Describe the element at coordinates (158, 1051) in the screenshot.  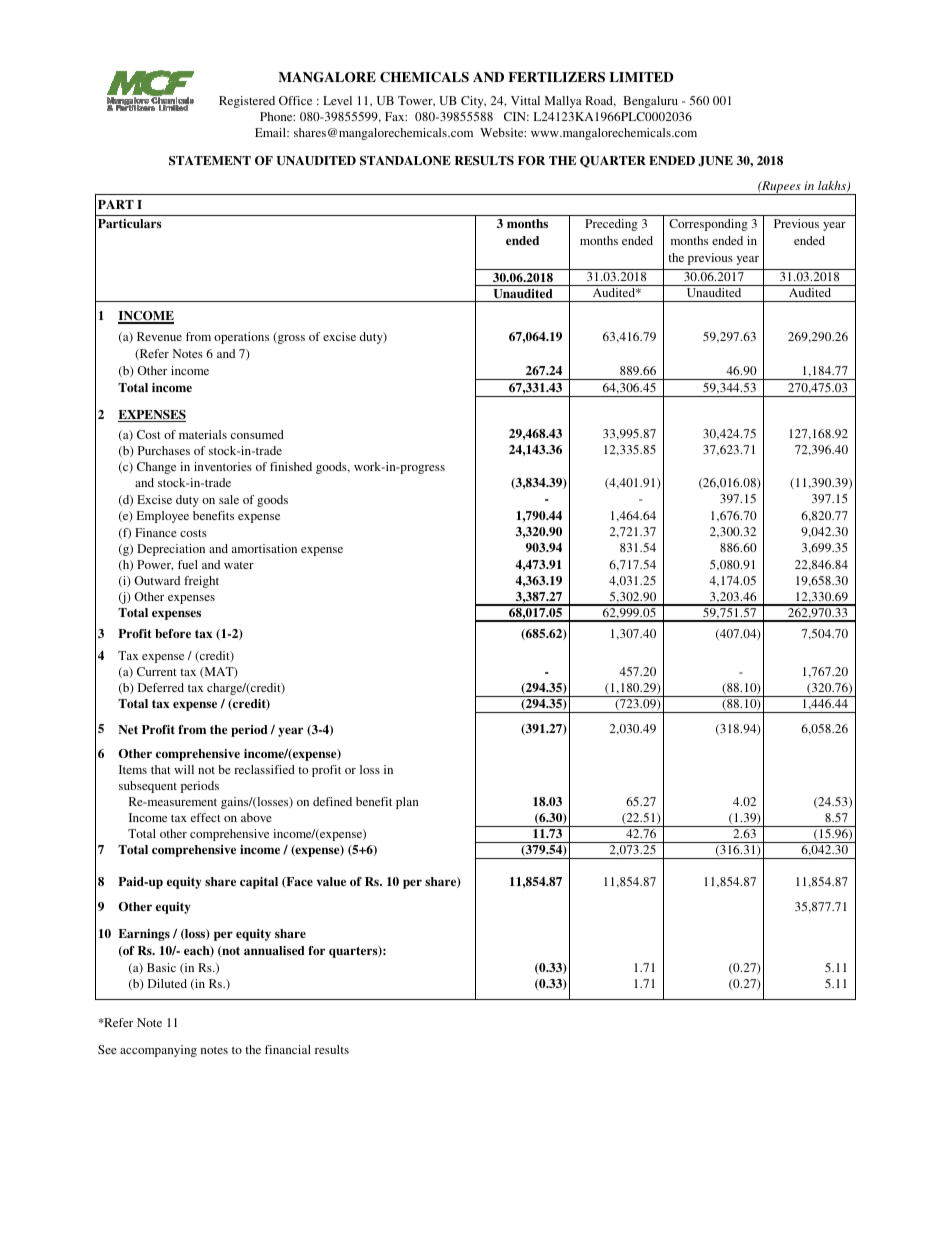
I see `accompanying` at that location.
